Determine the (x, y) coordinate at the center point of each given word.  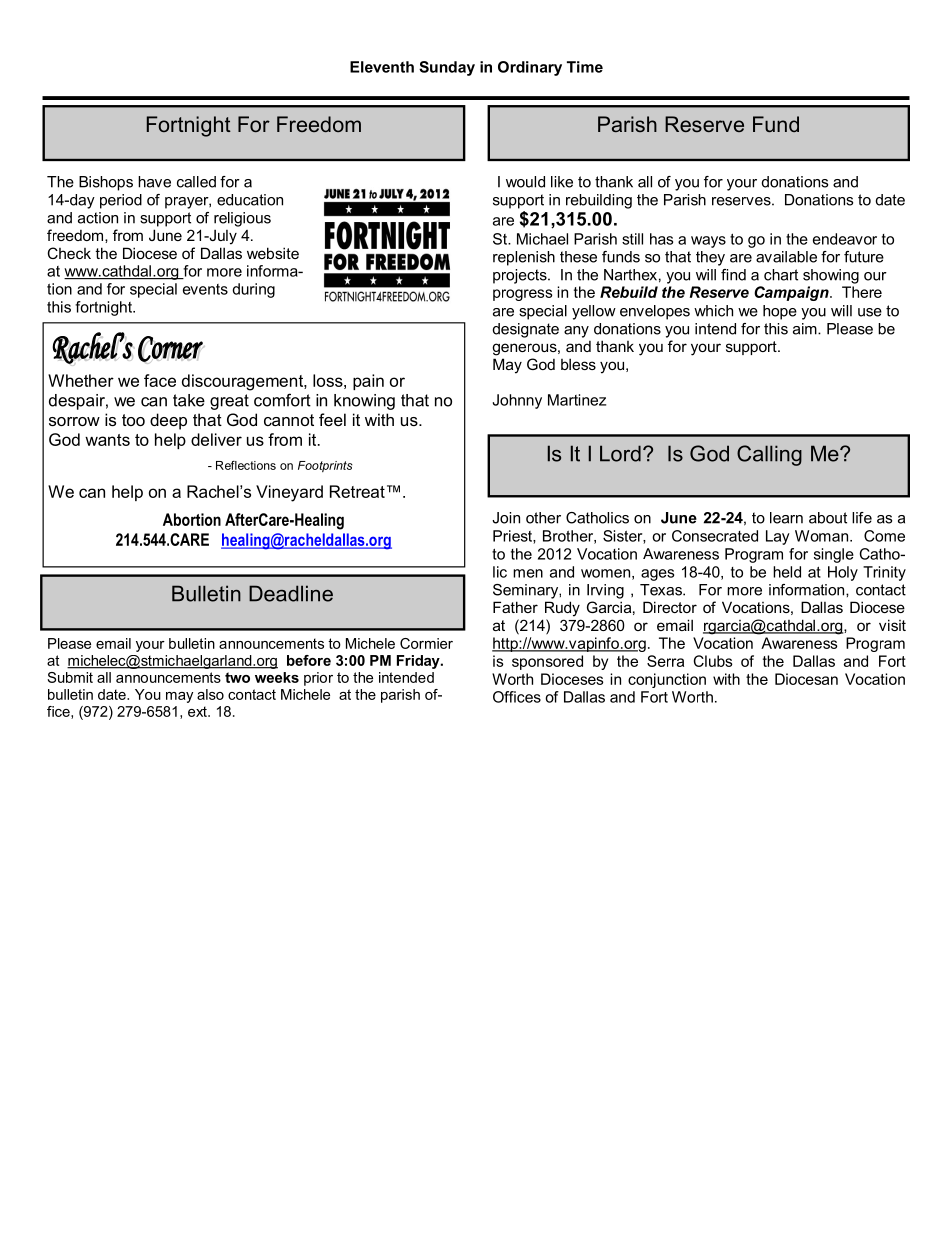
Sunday (447, 68)
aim (806, 329)
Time (585, 67)
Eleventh (382, 67)
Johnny (517, 401)
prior (318, 679)
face (160, 380)
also (210, 694)
